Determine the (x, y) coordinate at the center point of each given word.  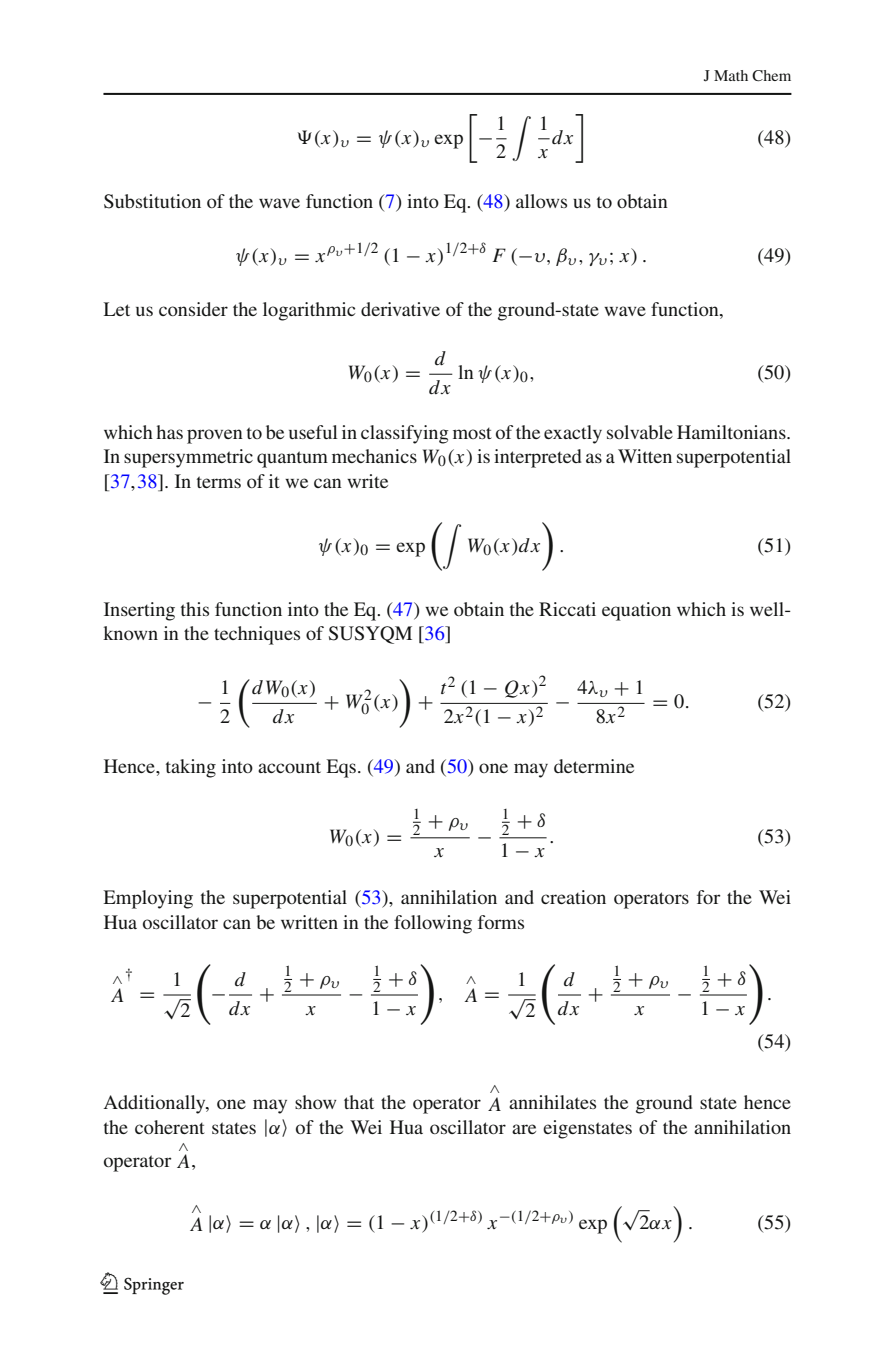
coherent (170, 1127)
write (367, 481)
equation (636, 611)
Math (731, 75)
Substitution (152, 201)
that (359, 1102)
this (195, 609)
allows (541, 201)
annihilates (552, 1102)
